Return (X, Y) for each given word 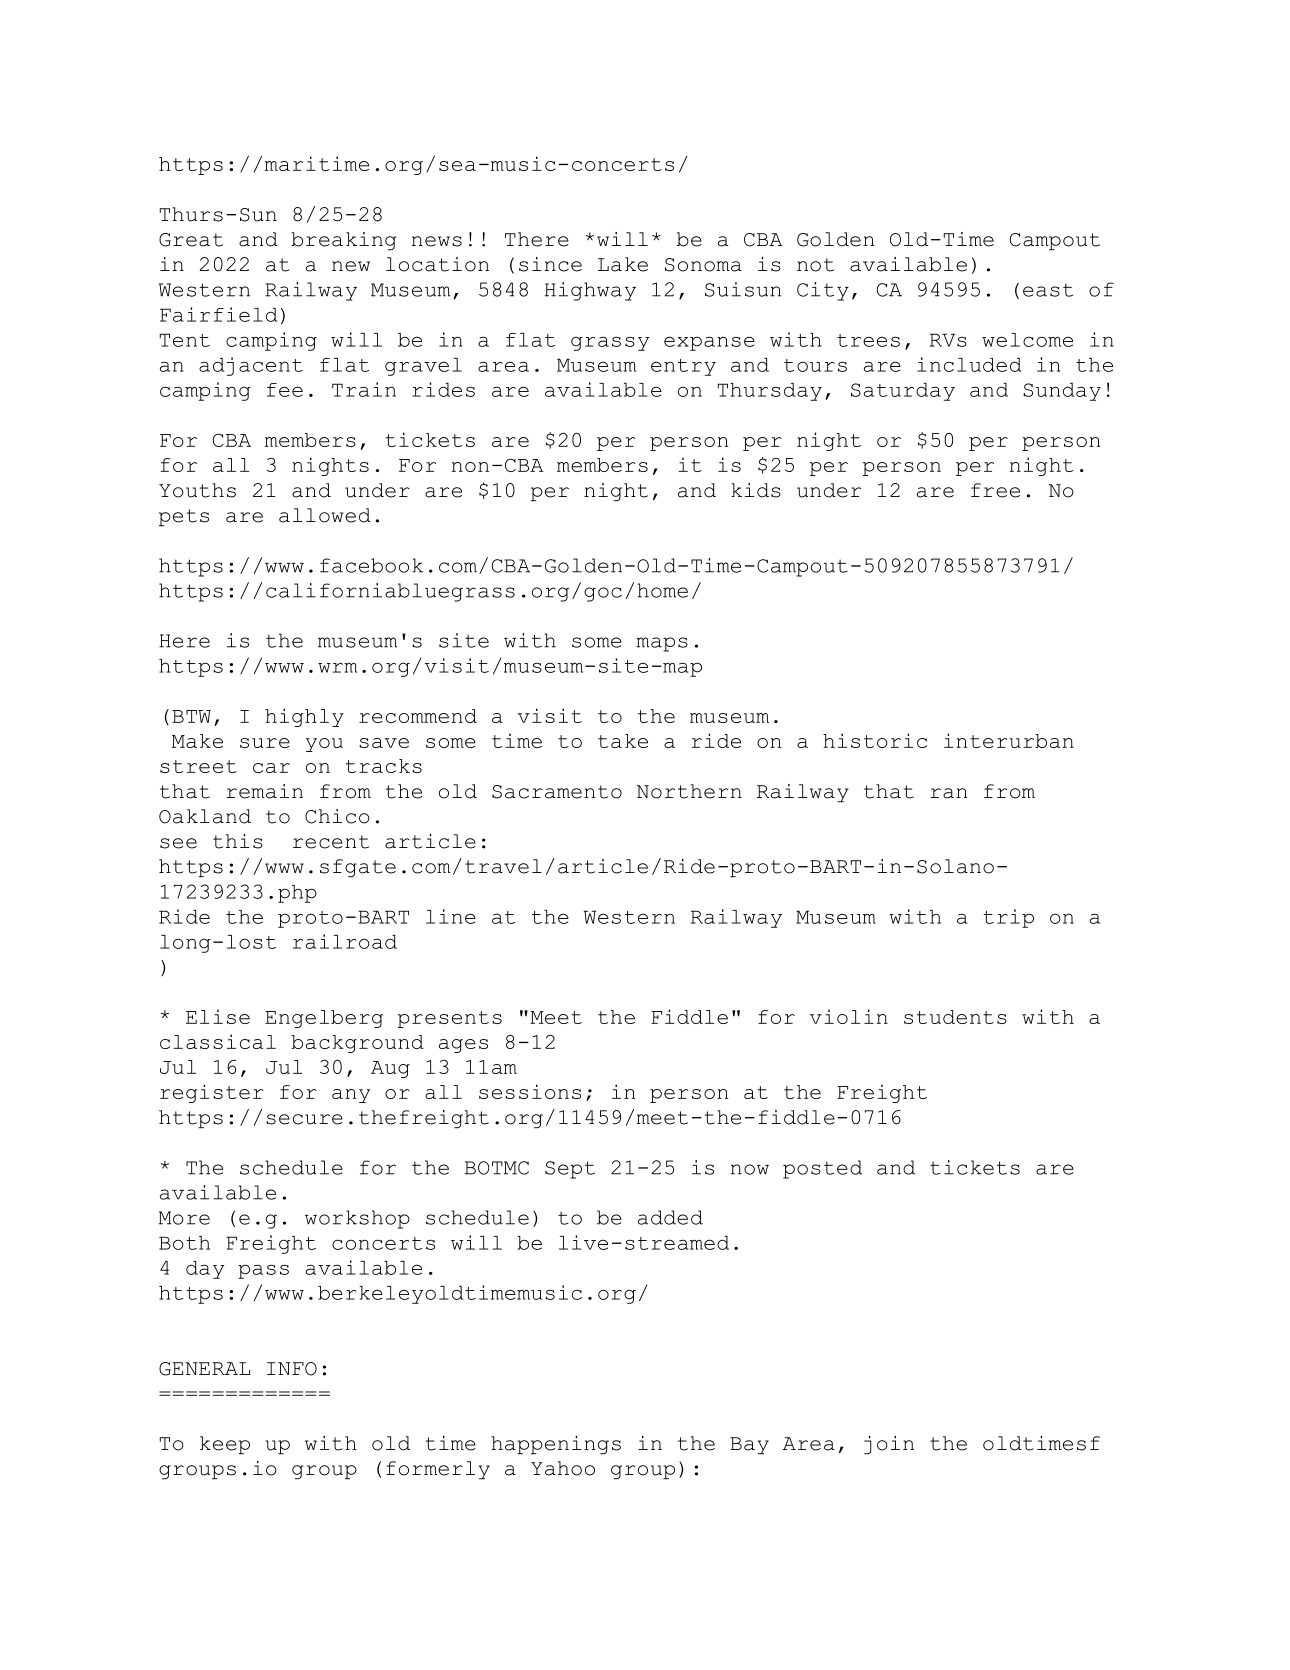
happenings (556, 1445)
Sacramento (557, 792)
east (1048, 290)
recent (331, 842)
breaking (343, 241)
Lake (623, 264)
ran (948, 793)
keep (225, 1445)
